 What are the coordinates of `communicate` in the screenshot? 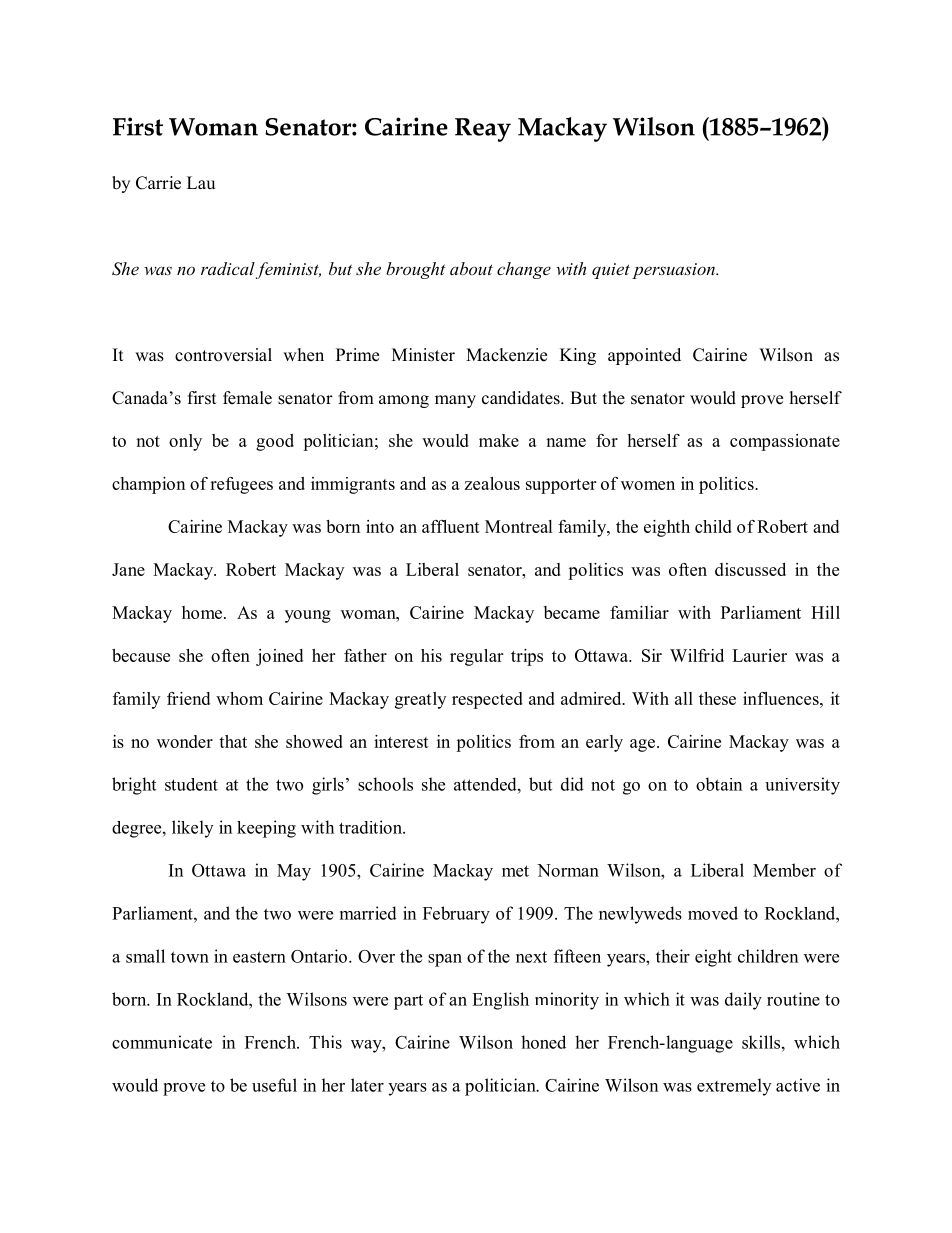 It's located at (162, 1042).
